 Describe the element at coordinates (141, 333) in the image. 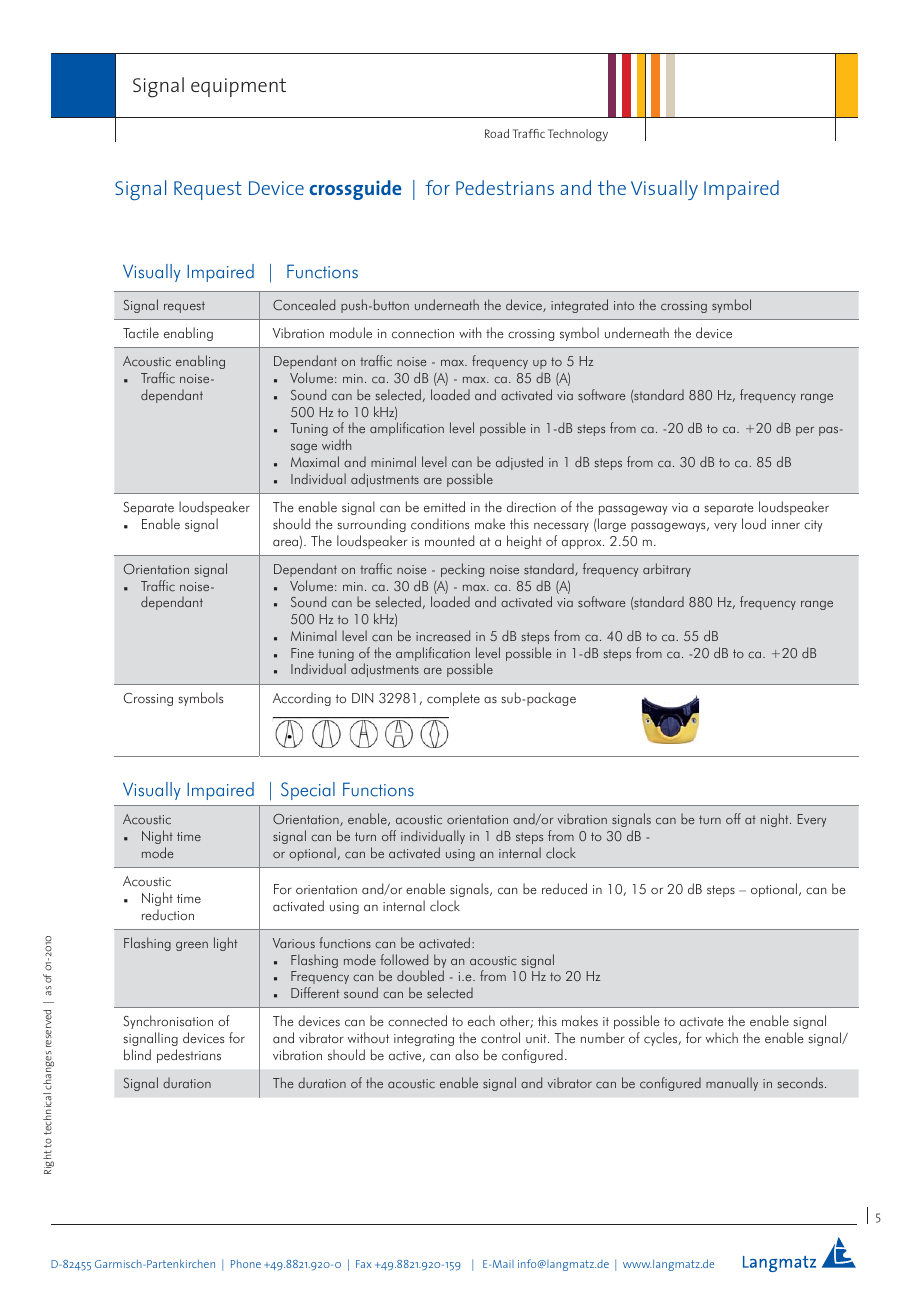

I see `Tactile` at that location.
